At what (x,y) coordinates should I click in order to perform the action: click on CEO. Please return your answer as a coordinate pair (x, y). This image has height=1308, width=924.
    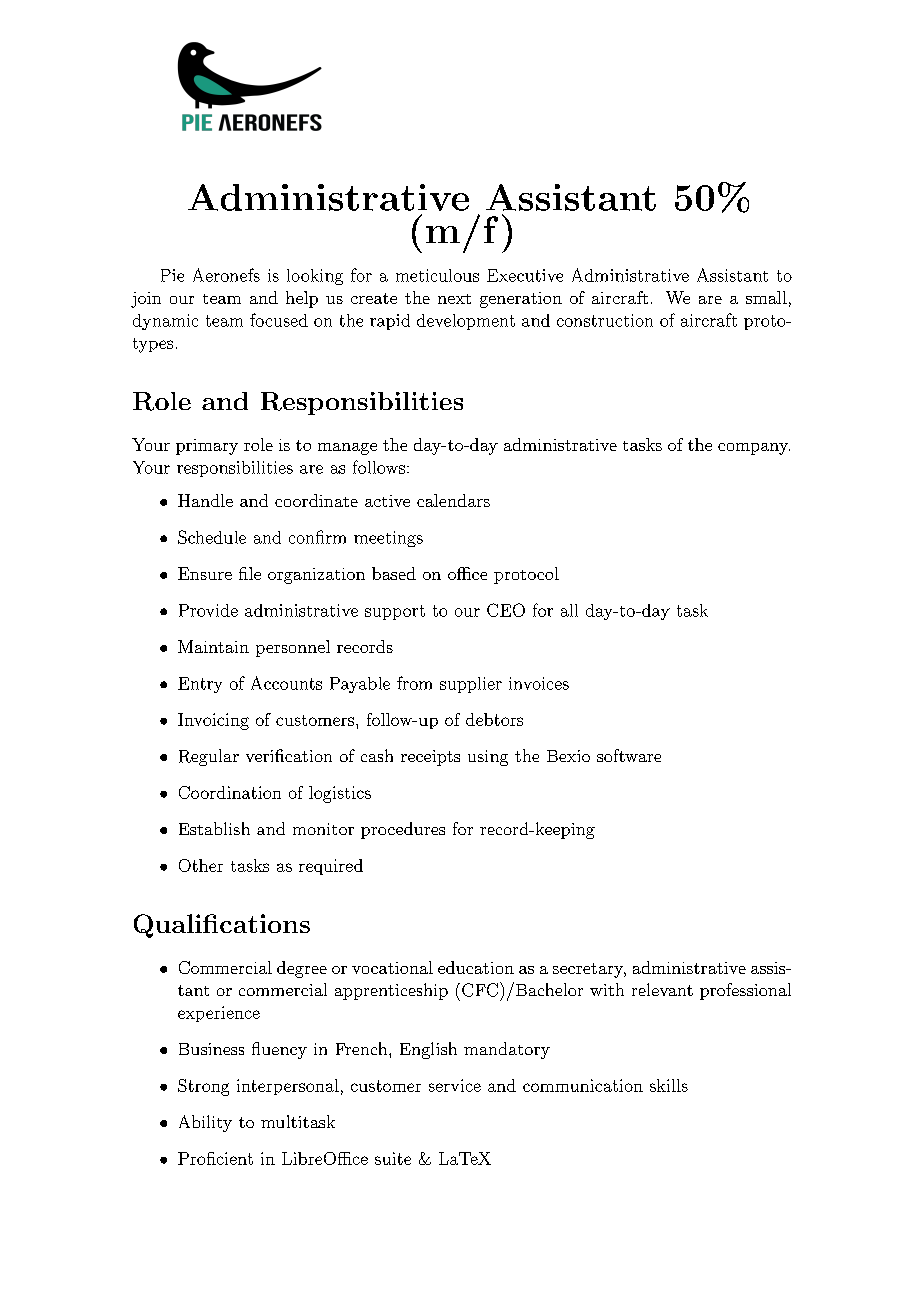
    Looking at the image, I should click on (506, 610).
